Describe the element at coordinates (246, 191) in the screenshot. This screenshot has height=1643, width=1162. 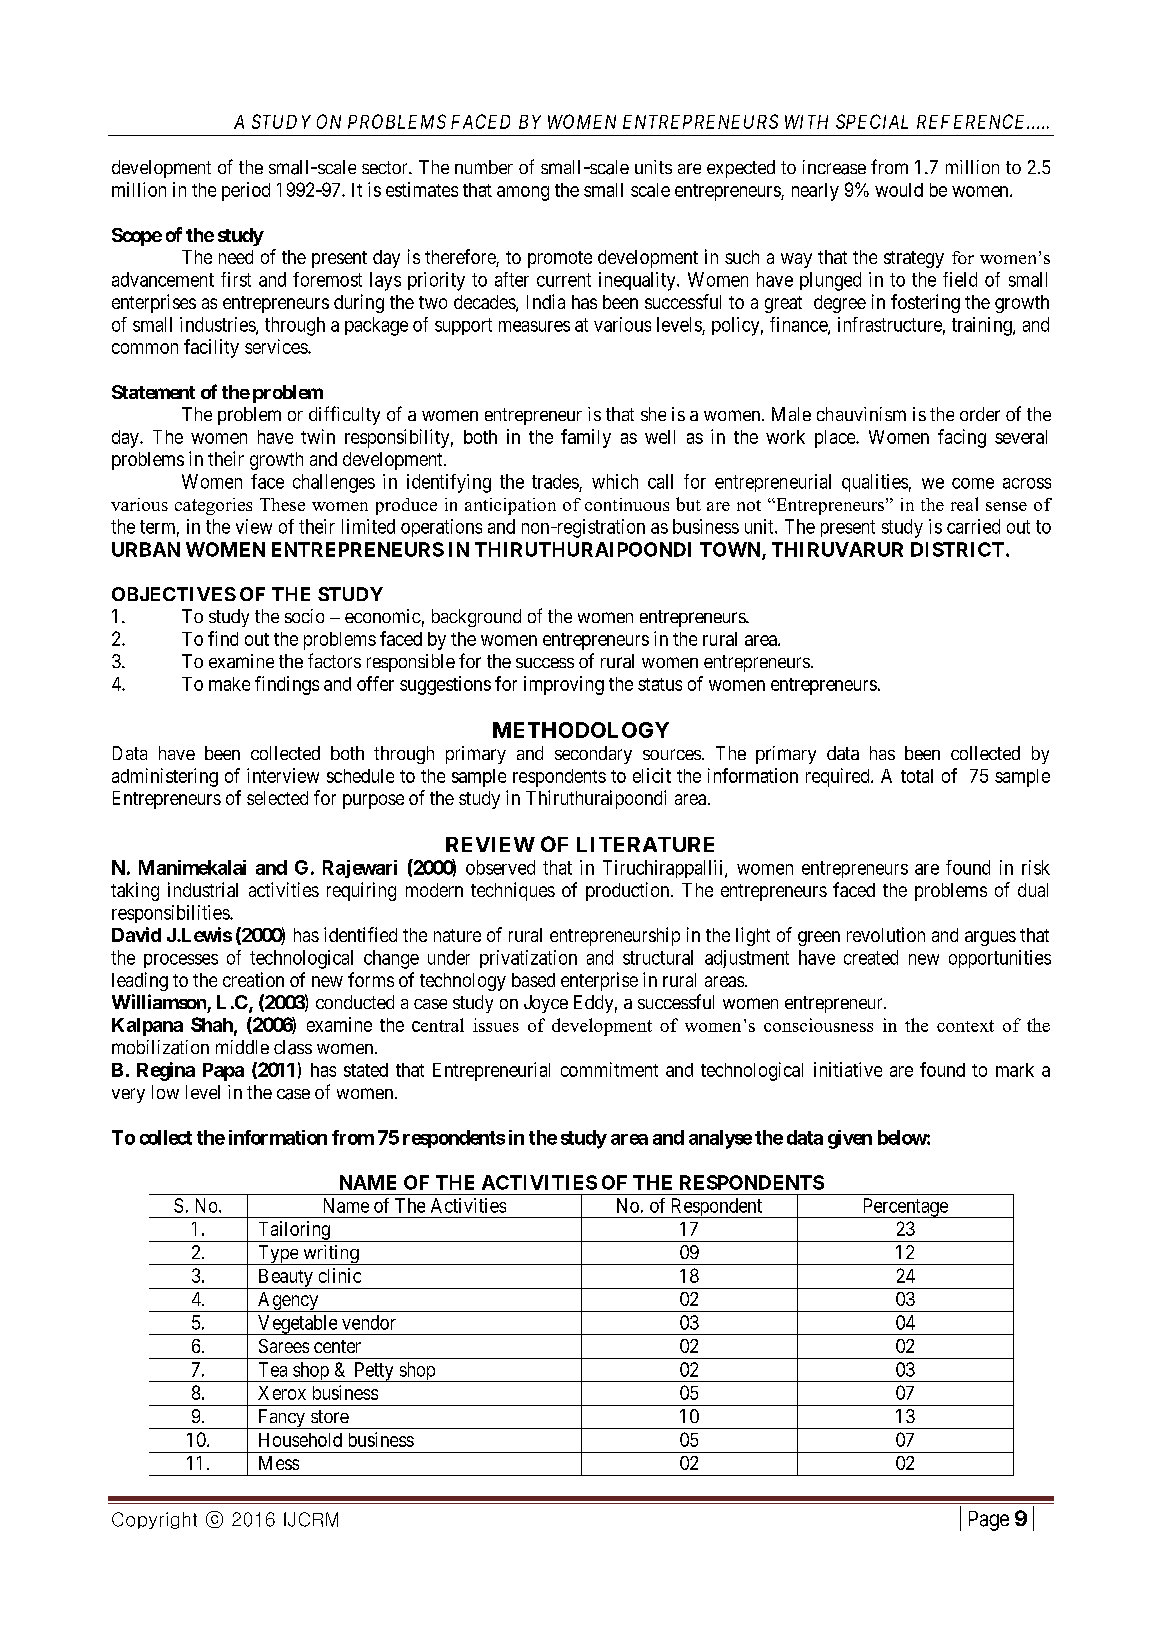
I see `period` at that location.
